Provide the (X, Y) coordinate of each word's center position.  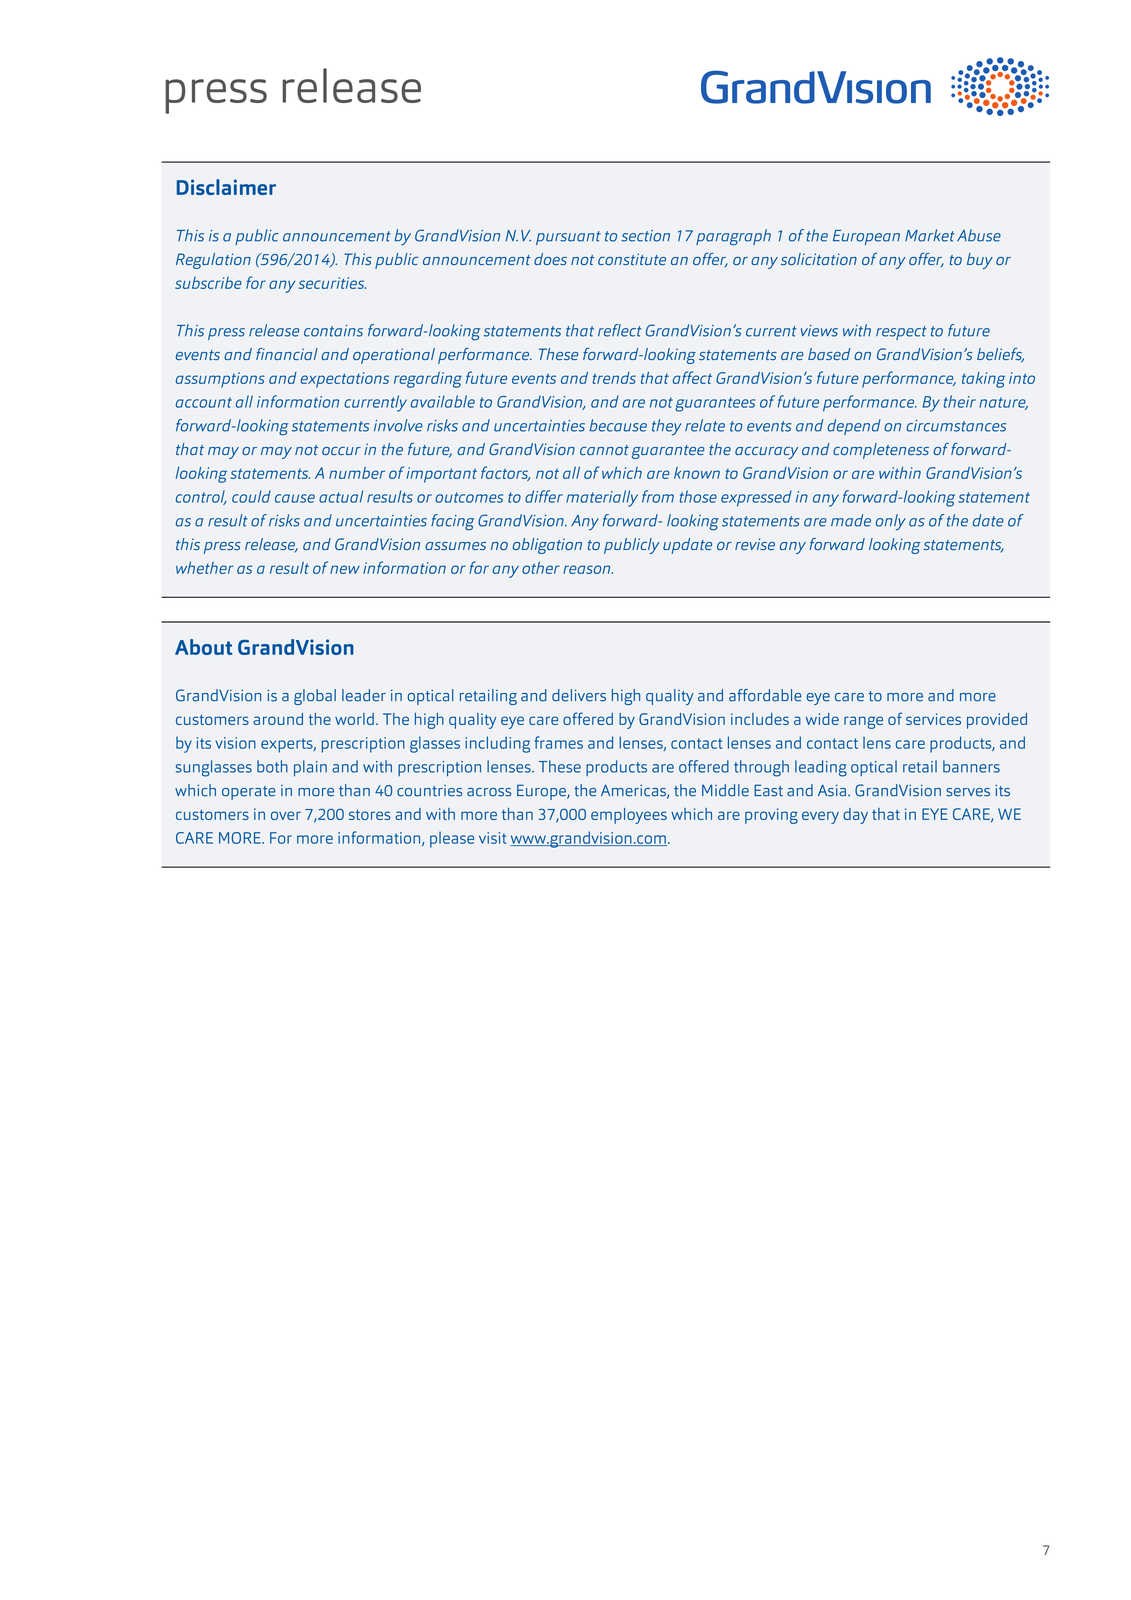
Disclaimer (226, 187)
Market (930, 235)
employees (629, 816)
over (286, 815)
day (855, 816)
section (645, 236)
